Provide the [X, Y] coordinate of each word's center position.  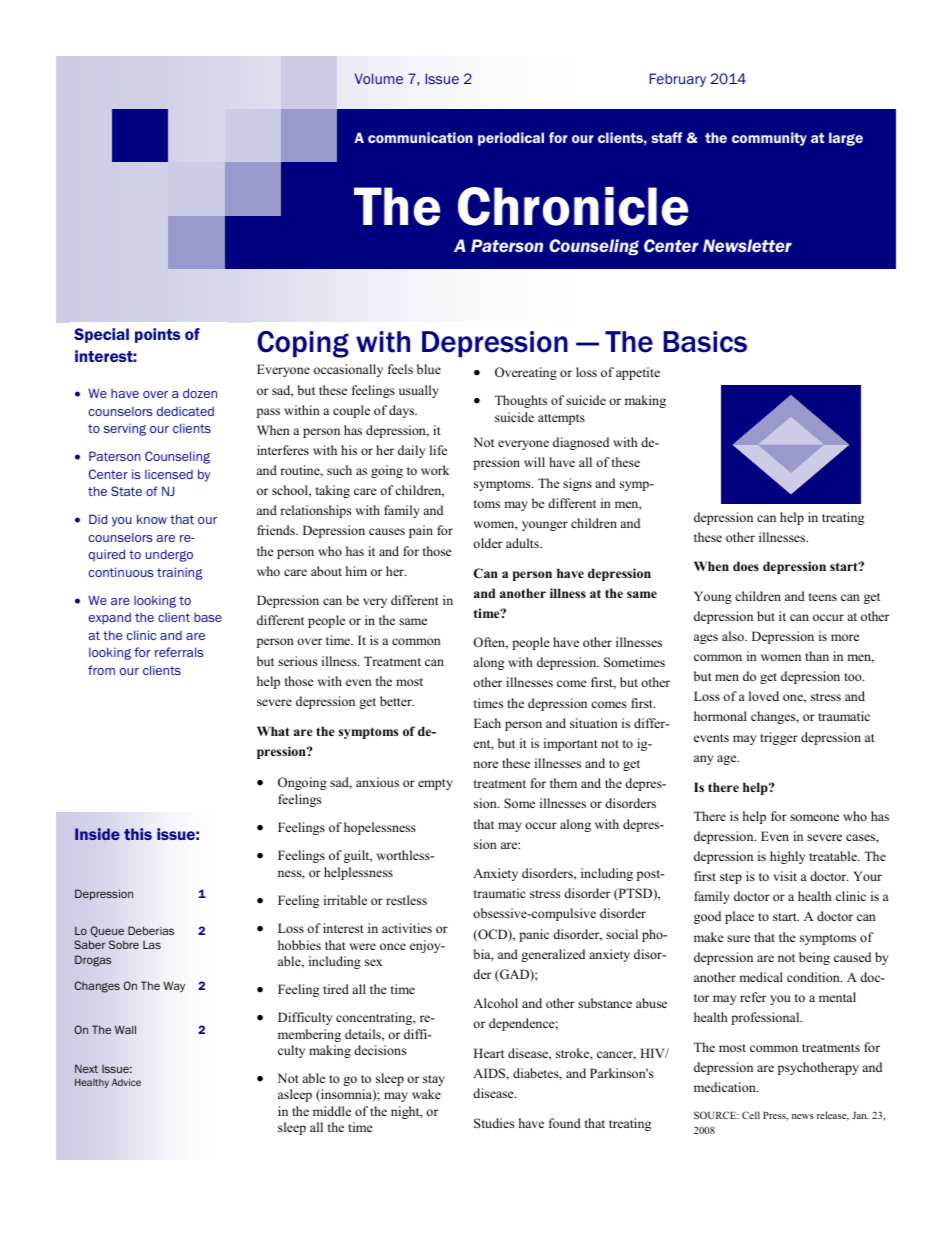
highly [787, 857]
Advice [126, 1082]
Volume [379, 78]
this [138, 834]
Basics [705, 342]
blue [429, 369]
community [769, 139]
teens [823, 597]
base [208, 617]
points [157, 335]
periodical [511, 139]
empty [435, 784]
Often [490, 643]
